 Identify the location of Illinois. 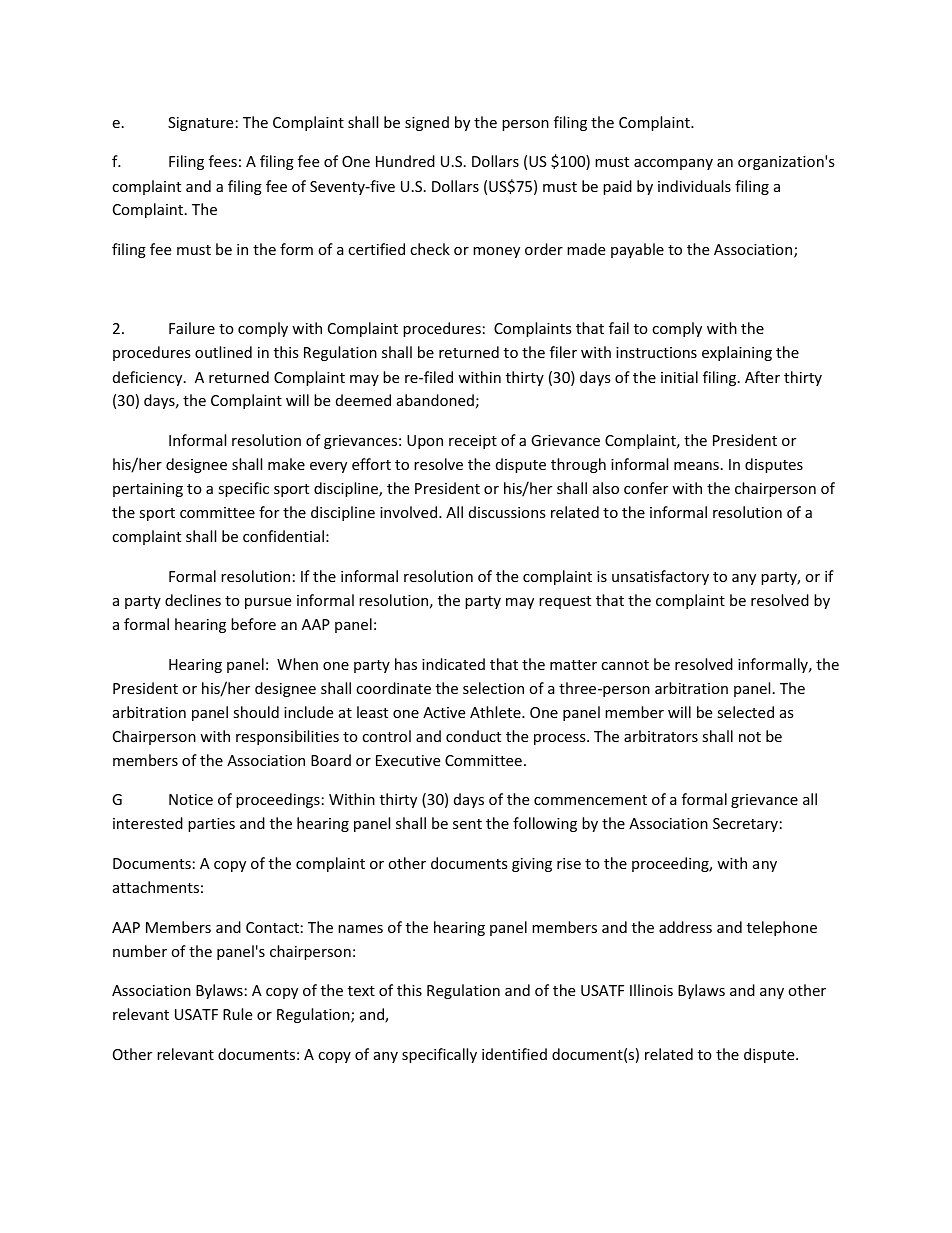
(651, 990).
